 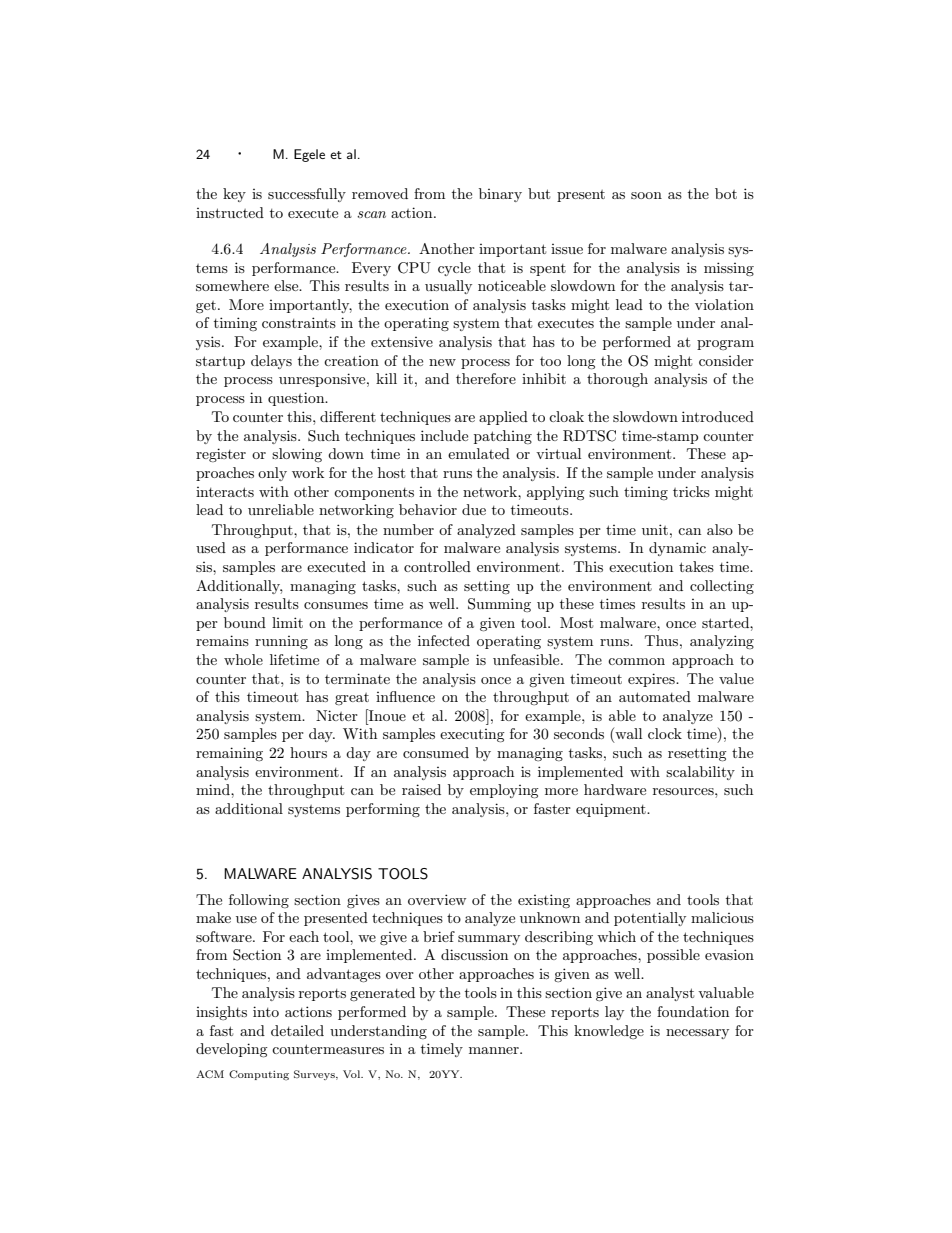 I want to click on soon, so click(x=646, y=195).
